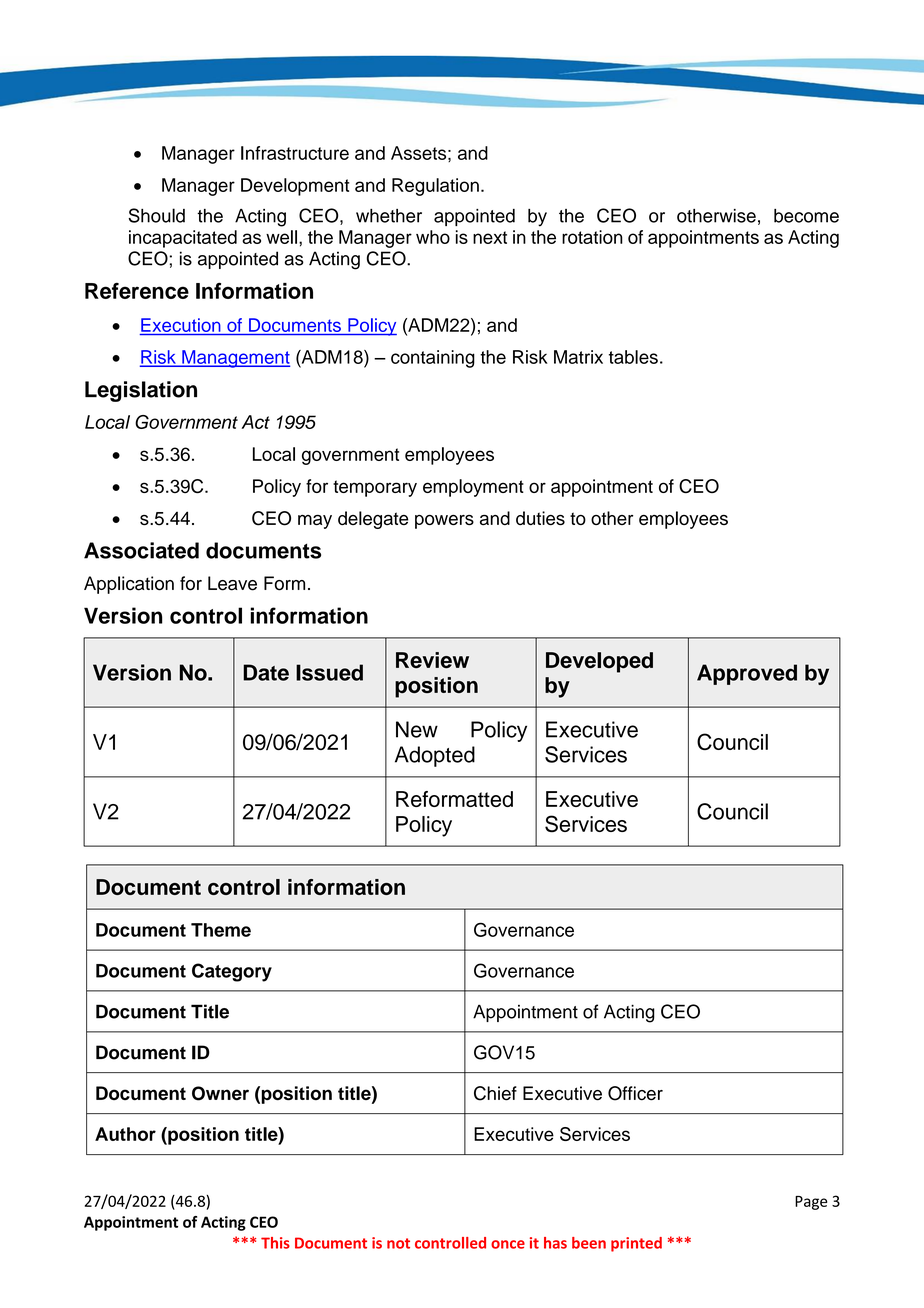  Describe the element at coordinates (433, 359) in the image. I see `containing` at that location.
